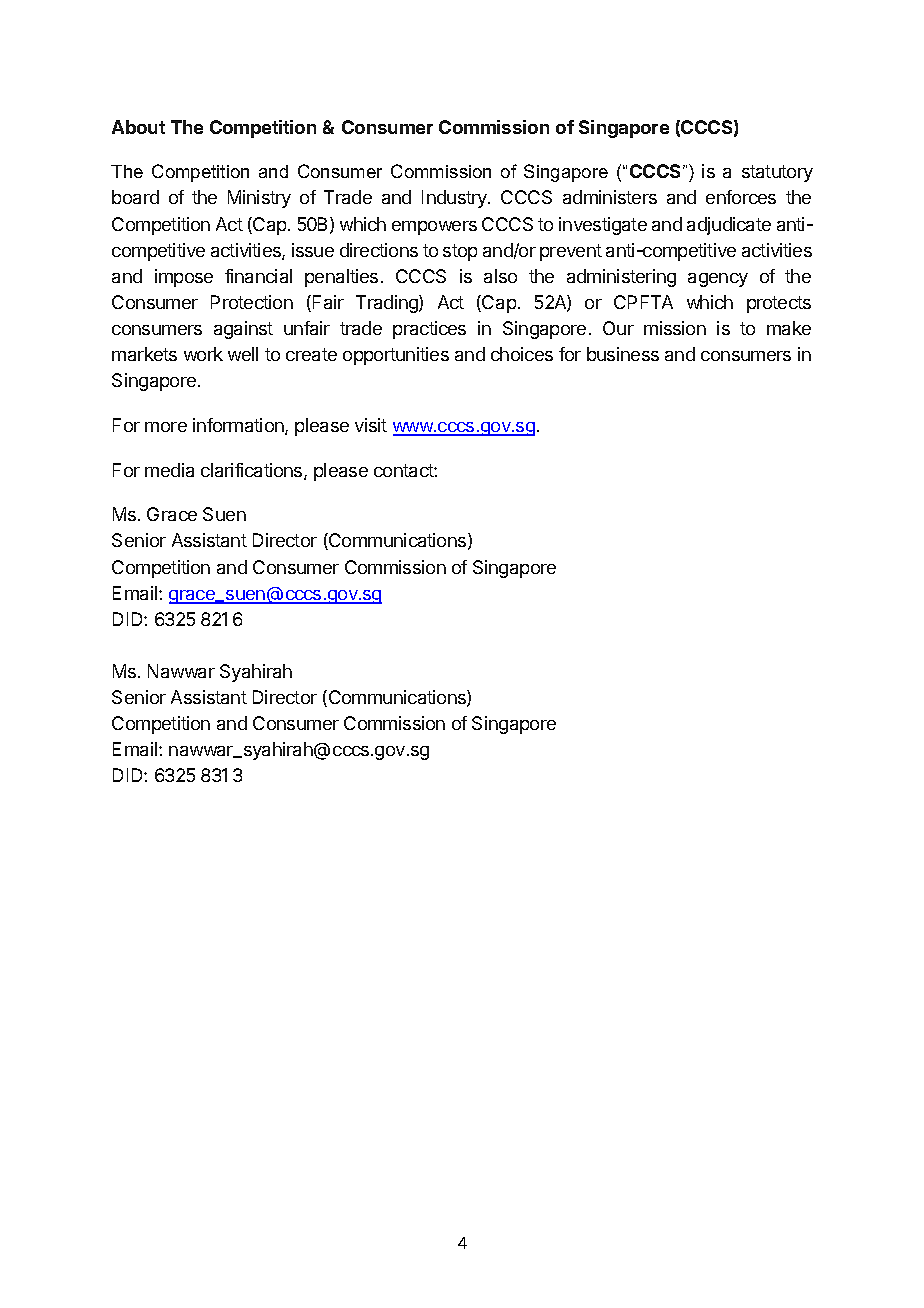 Image resolution: width=924 pixels, height=1308 pixels. What do you see at coordinates (371, 425) in the screenshot?
I see `visit` at bounding box center [371, 425].
